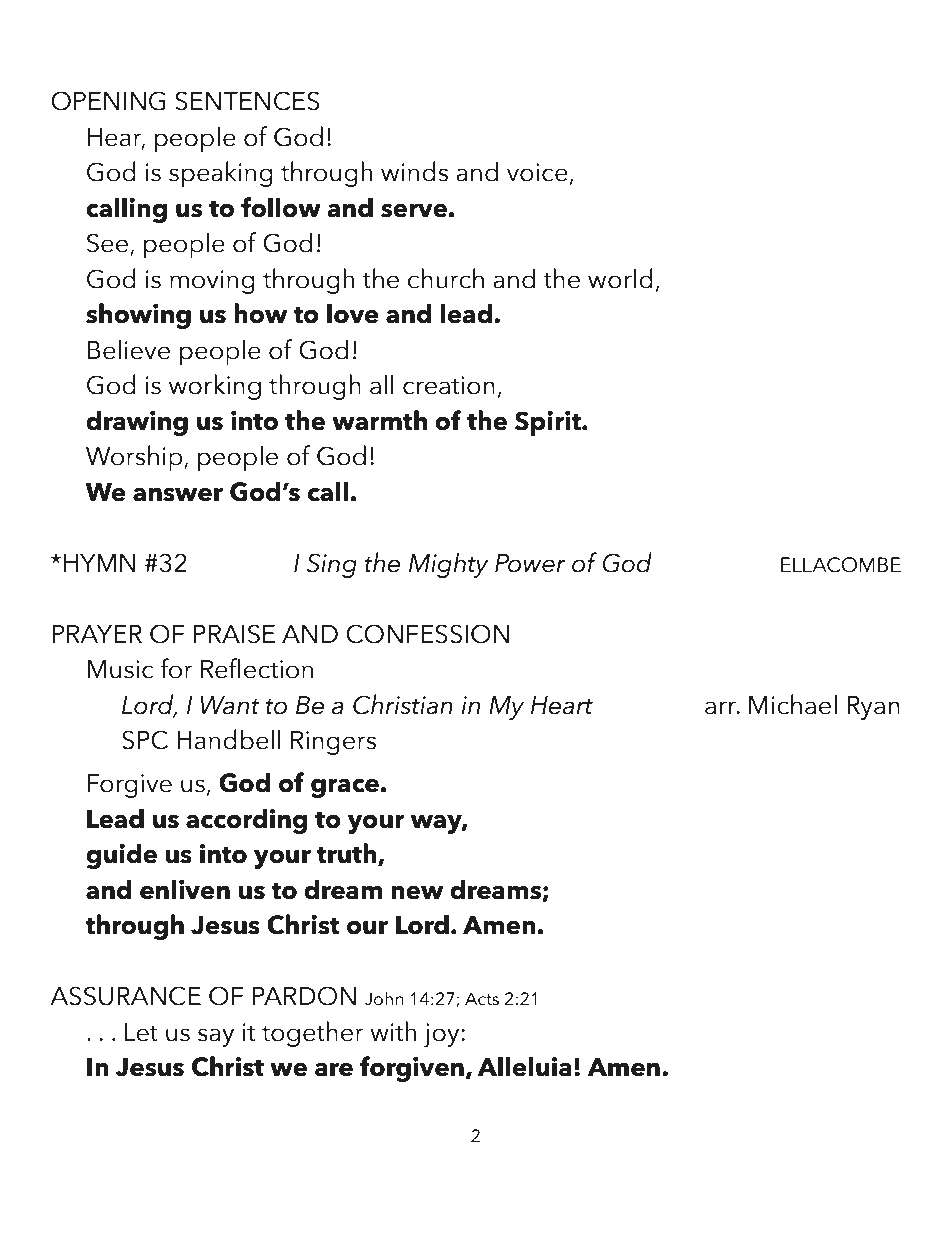 The height and width of the screenshot is (1233, 952). Describe the element at coordinates (537, 172) in the screenshot. I see `voice` at that location.
